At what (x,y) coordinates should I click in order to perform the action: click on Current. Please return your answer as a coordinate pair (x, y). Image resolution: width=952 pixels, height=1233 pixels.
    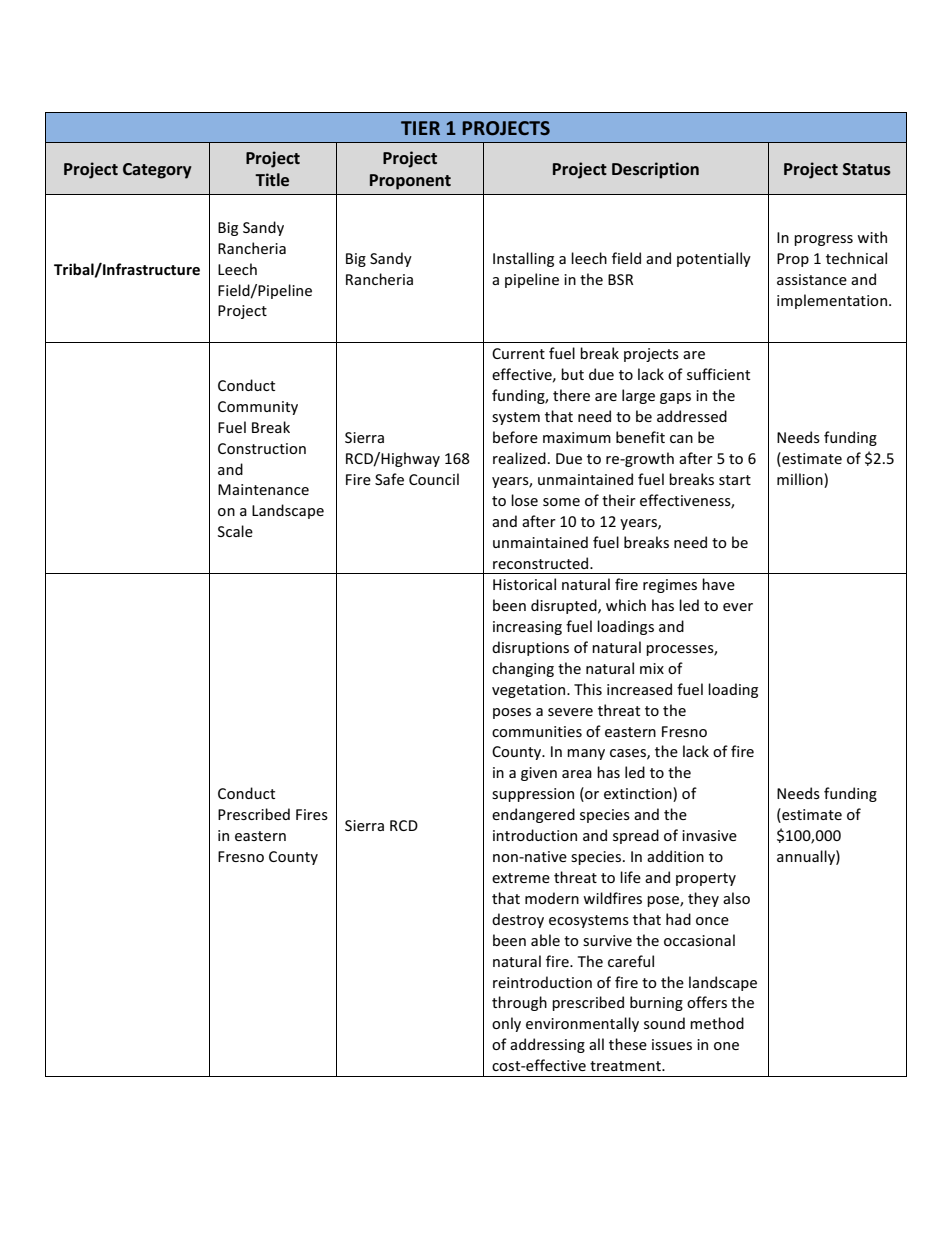
    Looking at the image, I should click on (518, 353).
